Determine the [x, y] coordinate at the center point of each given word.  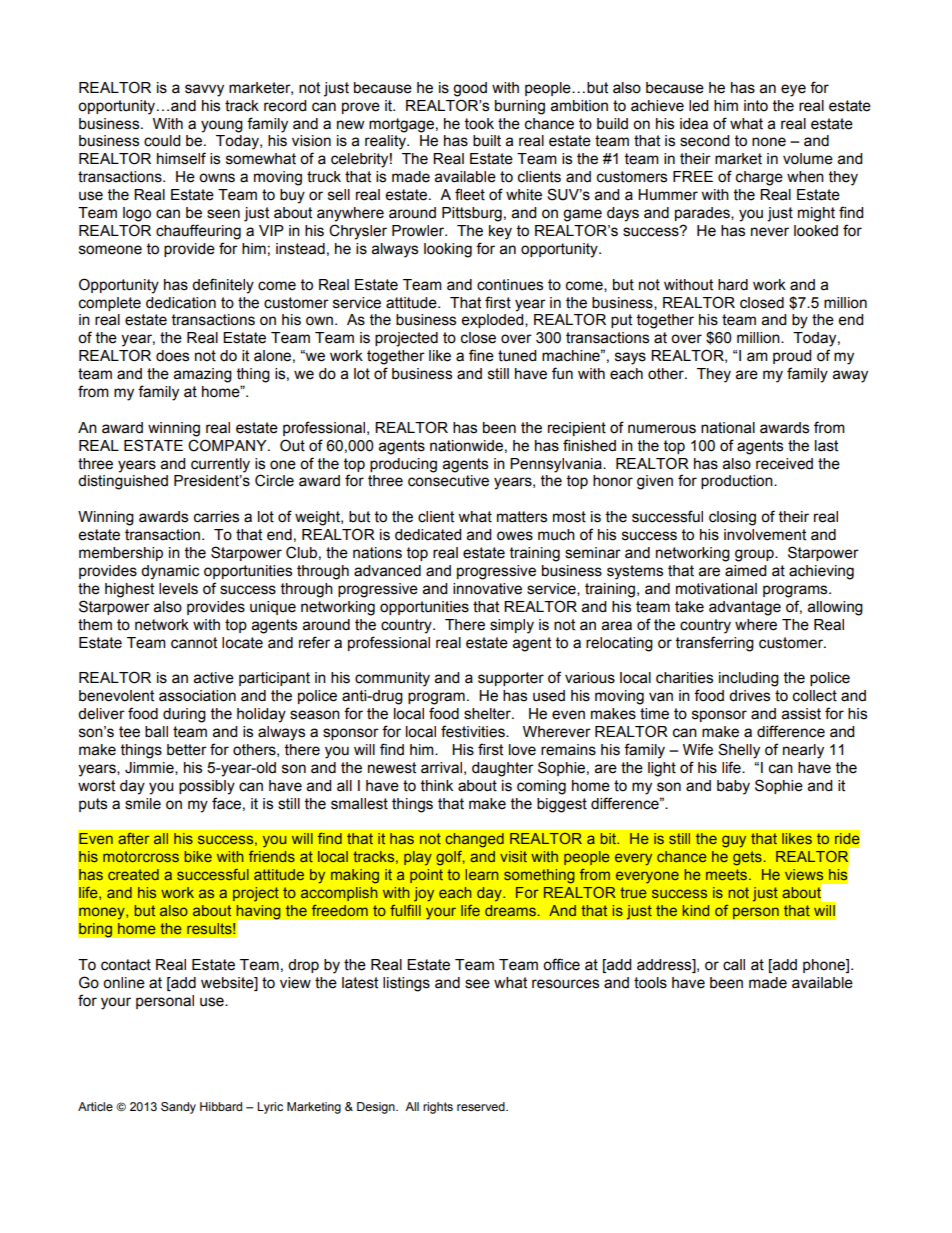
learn [482, 874]
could [162, 141]
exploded [494, 321]
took [479, 124]
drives [749, 696]
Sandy [178, 1108]
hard [733, 285]
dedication [181, 303]
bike [198, 856]
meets [726, 874]
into [756, 106]
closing [732, 518]
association [197, 696]
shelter [488, 714]
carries [216, 517]
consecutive [448, 481]
